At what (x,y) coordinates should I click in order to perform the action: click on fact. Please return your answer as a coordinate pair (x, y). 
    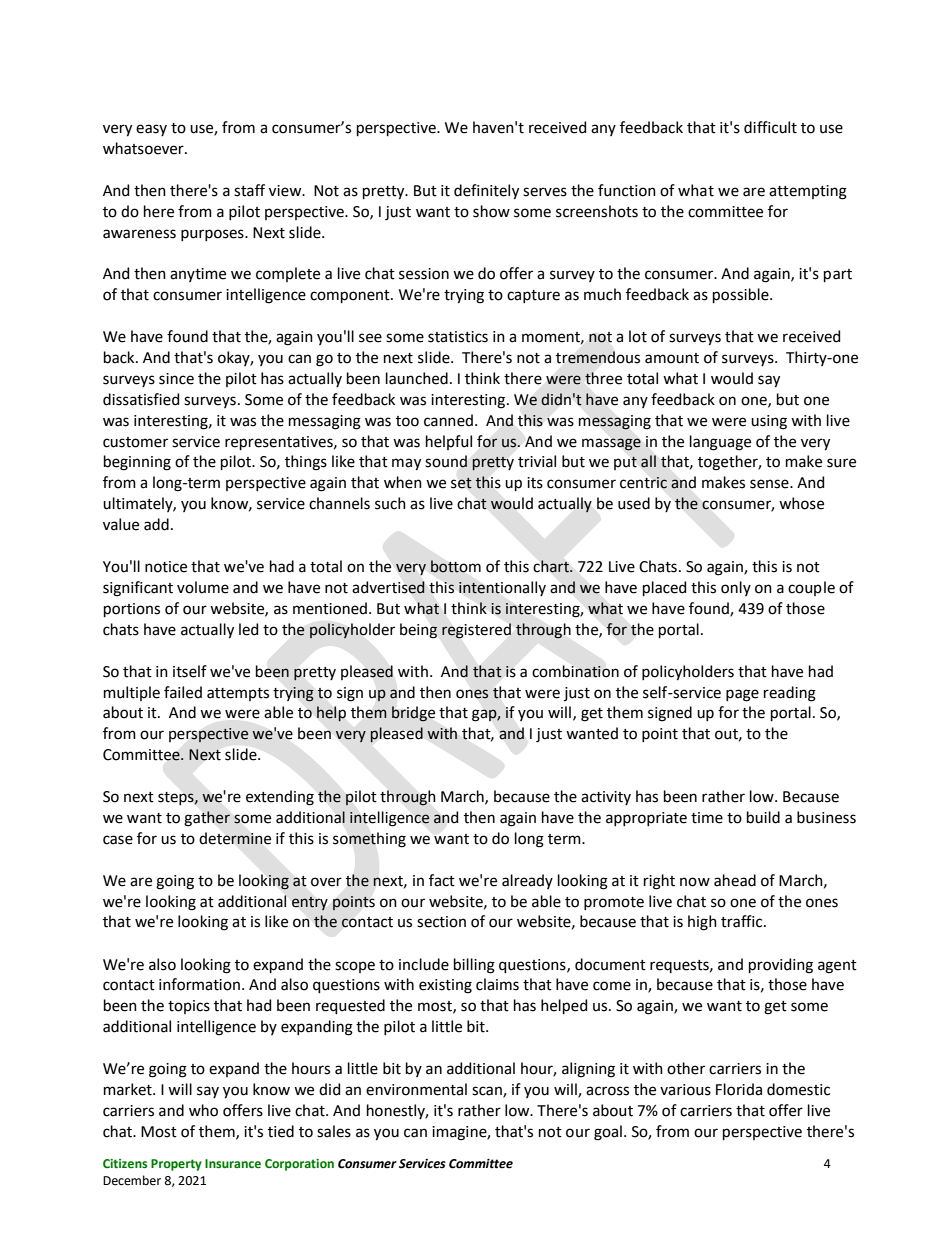
    Looking at the image, I should click on (442, 880).
